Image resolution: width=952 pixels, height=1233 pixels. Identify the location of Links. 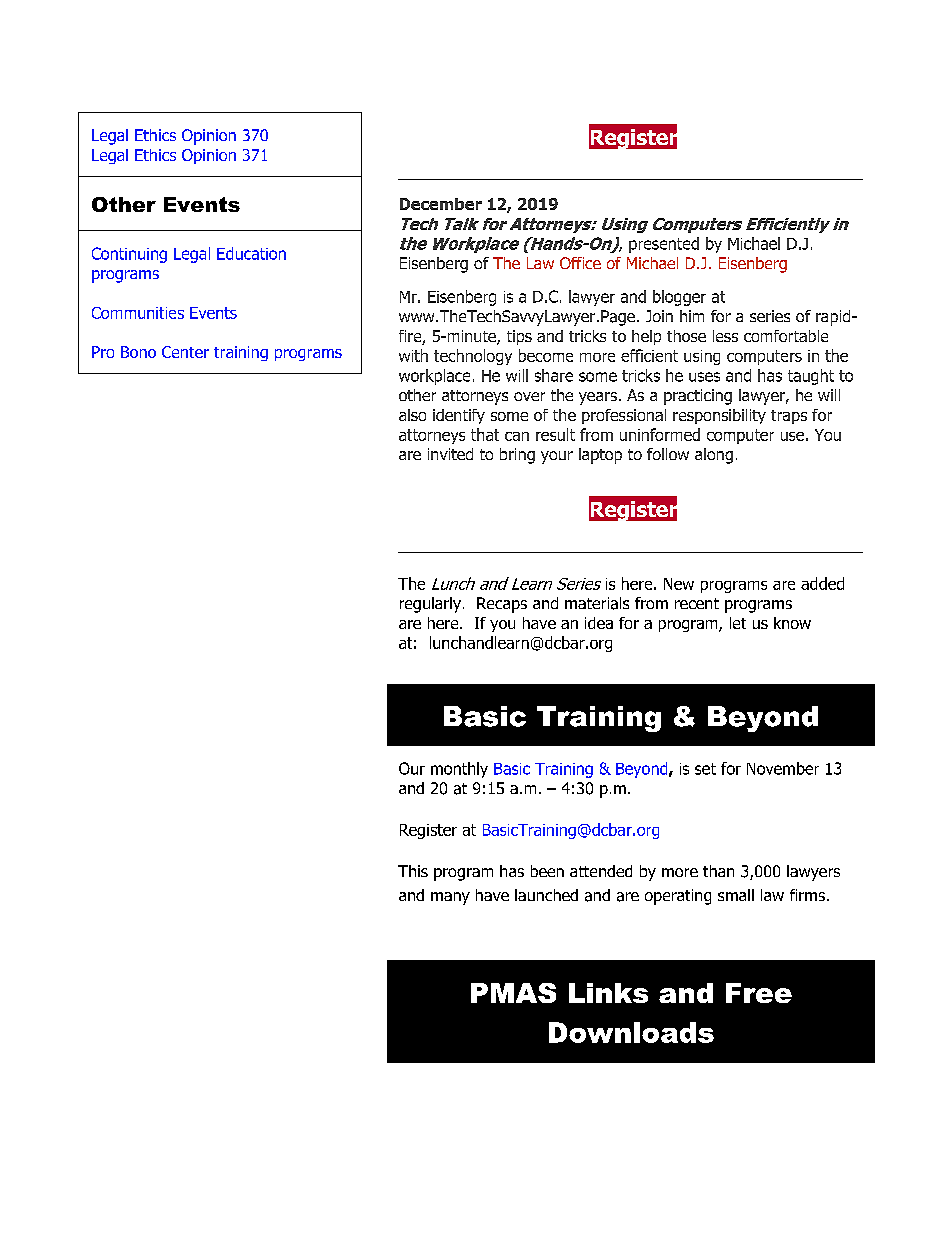
(608, 993).
